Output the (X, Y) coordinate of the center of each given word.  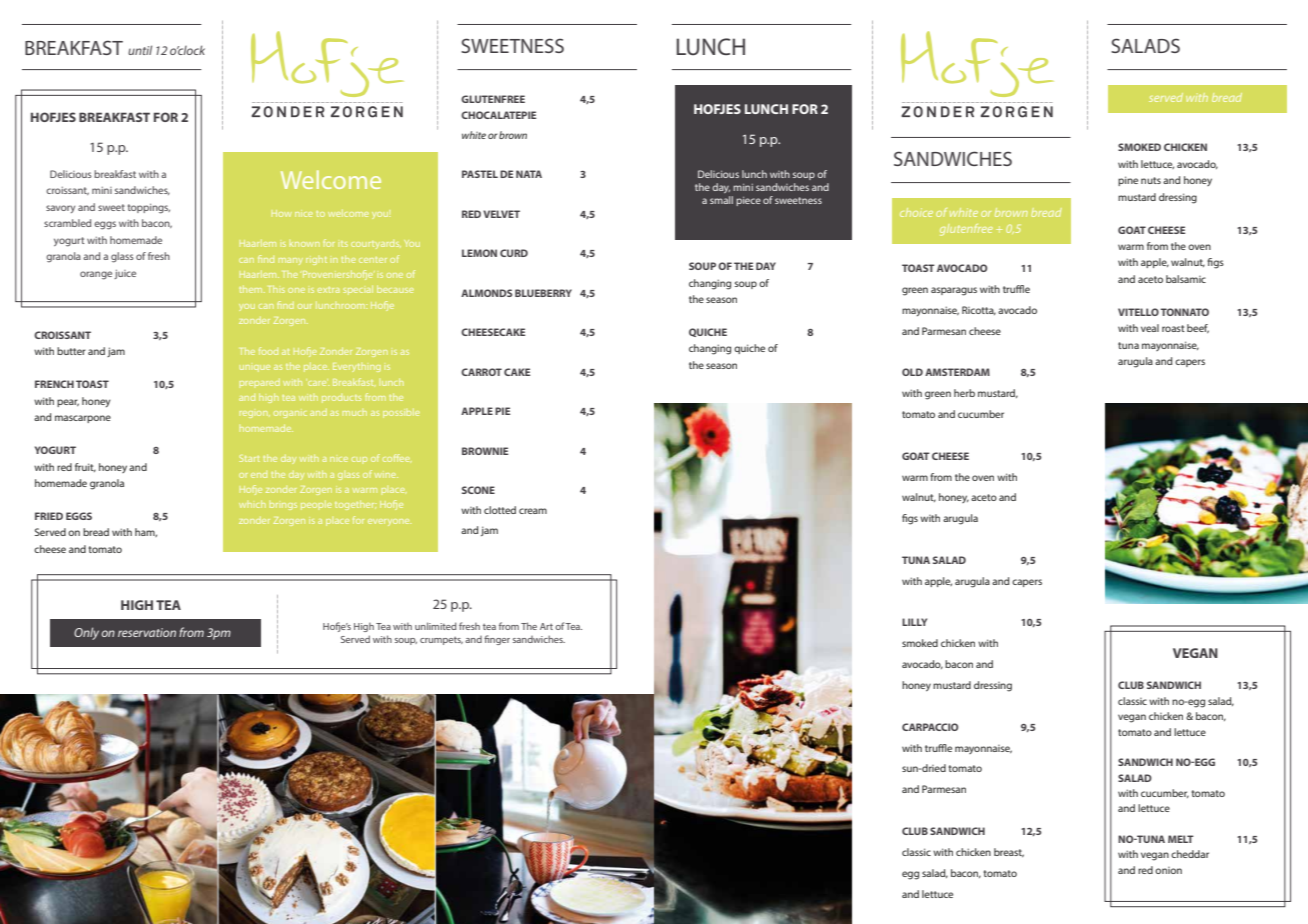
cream (533, 511)
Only (86, 633)
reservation (147, 632)
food (268, 351)
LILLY (914, 622)
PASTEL (480, 174)
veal (1150, 328)
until (140, 50)
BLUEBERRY (543, 293)
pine (1128, 181)
